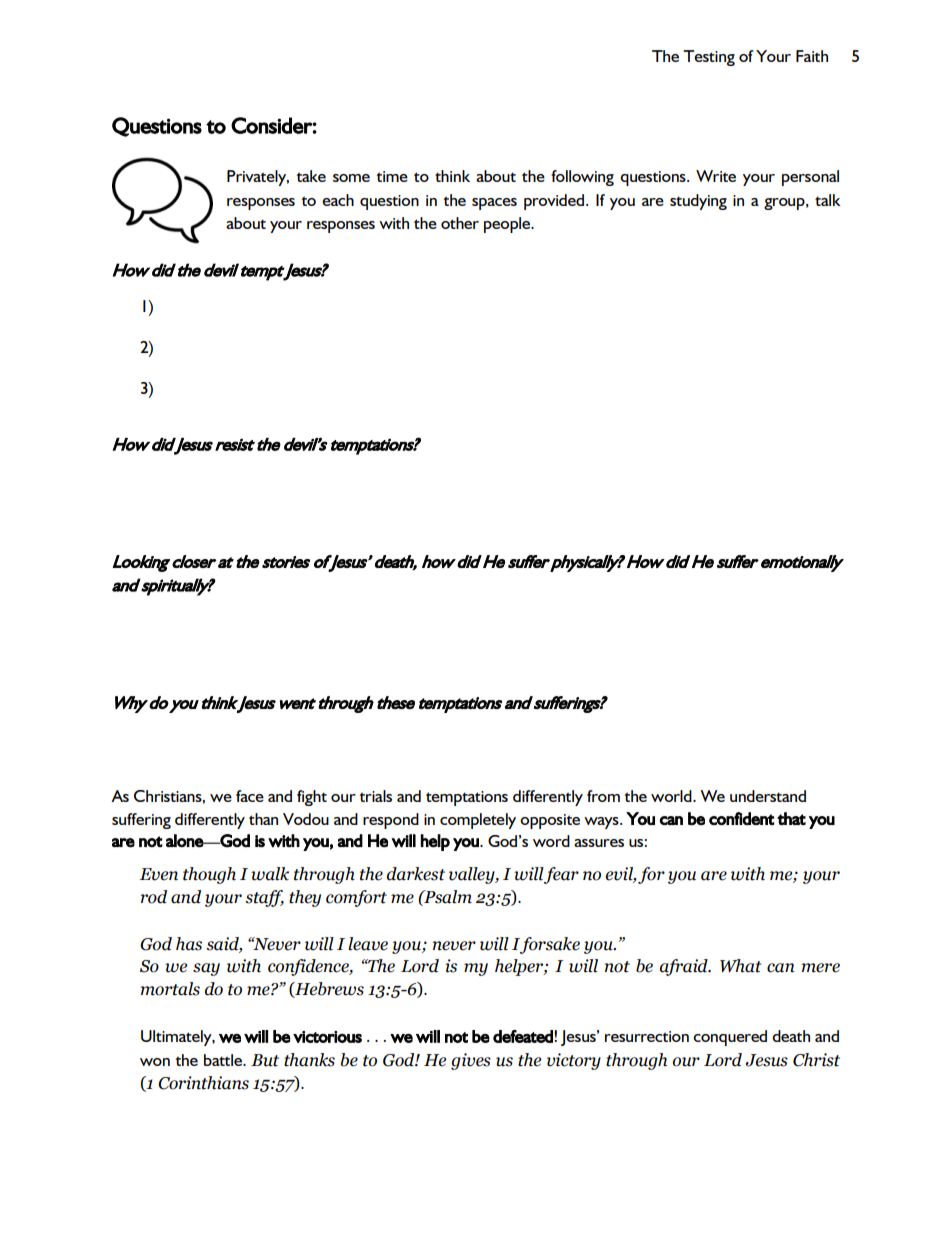 The image size is (952, 1233). What do you see at coordinates (250, 796) in the screenshot?
I see `face` at bounding box center [250, 796].
